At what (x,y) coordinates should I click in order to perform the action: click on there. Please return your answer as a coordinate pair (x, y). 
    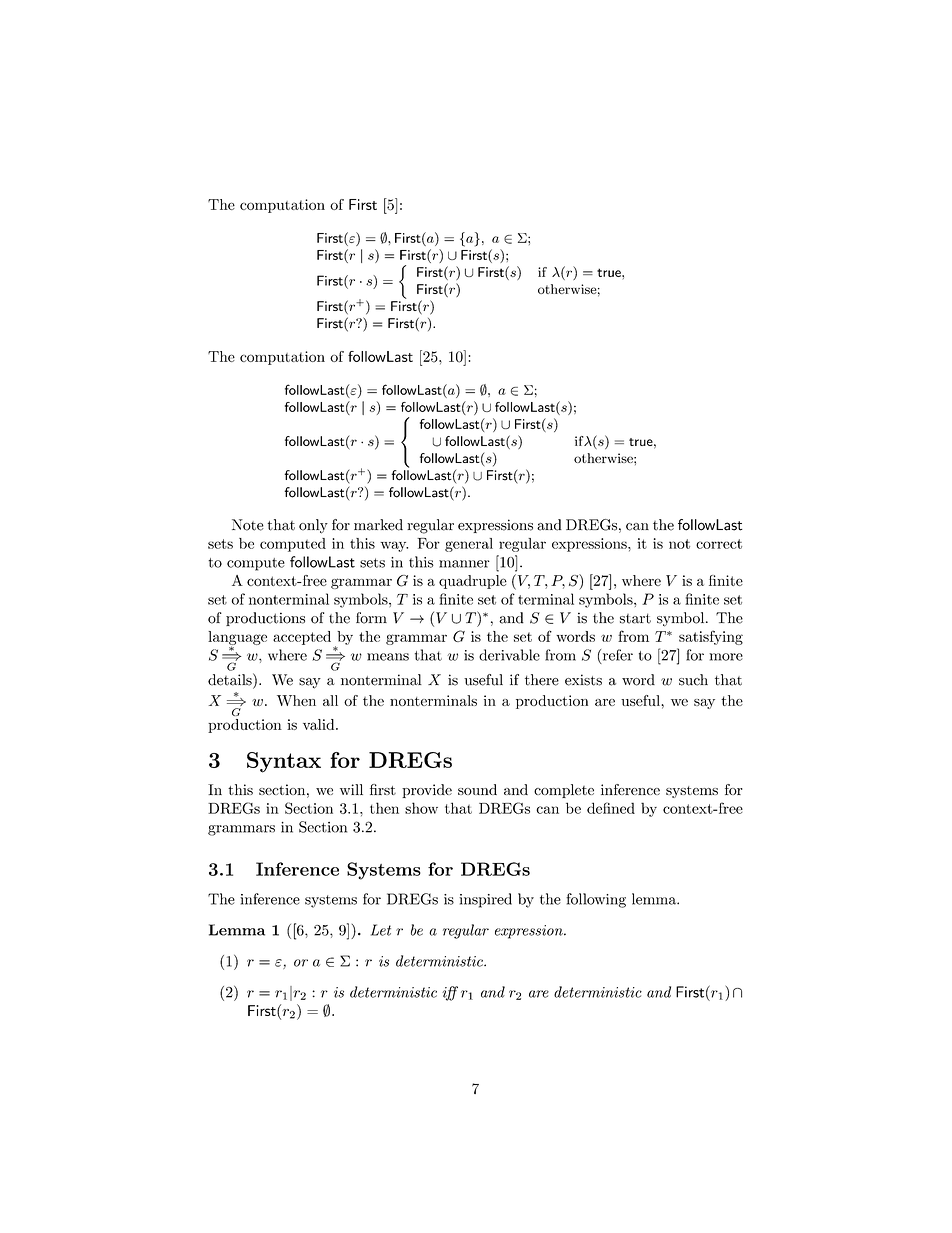
    Looking at the image, I should click on (542, 680).
